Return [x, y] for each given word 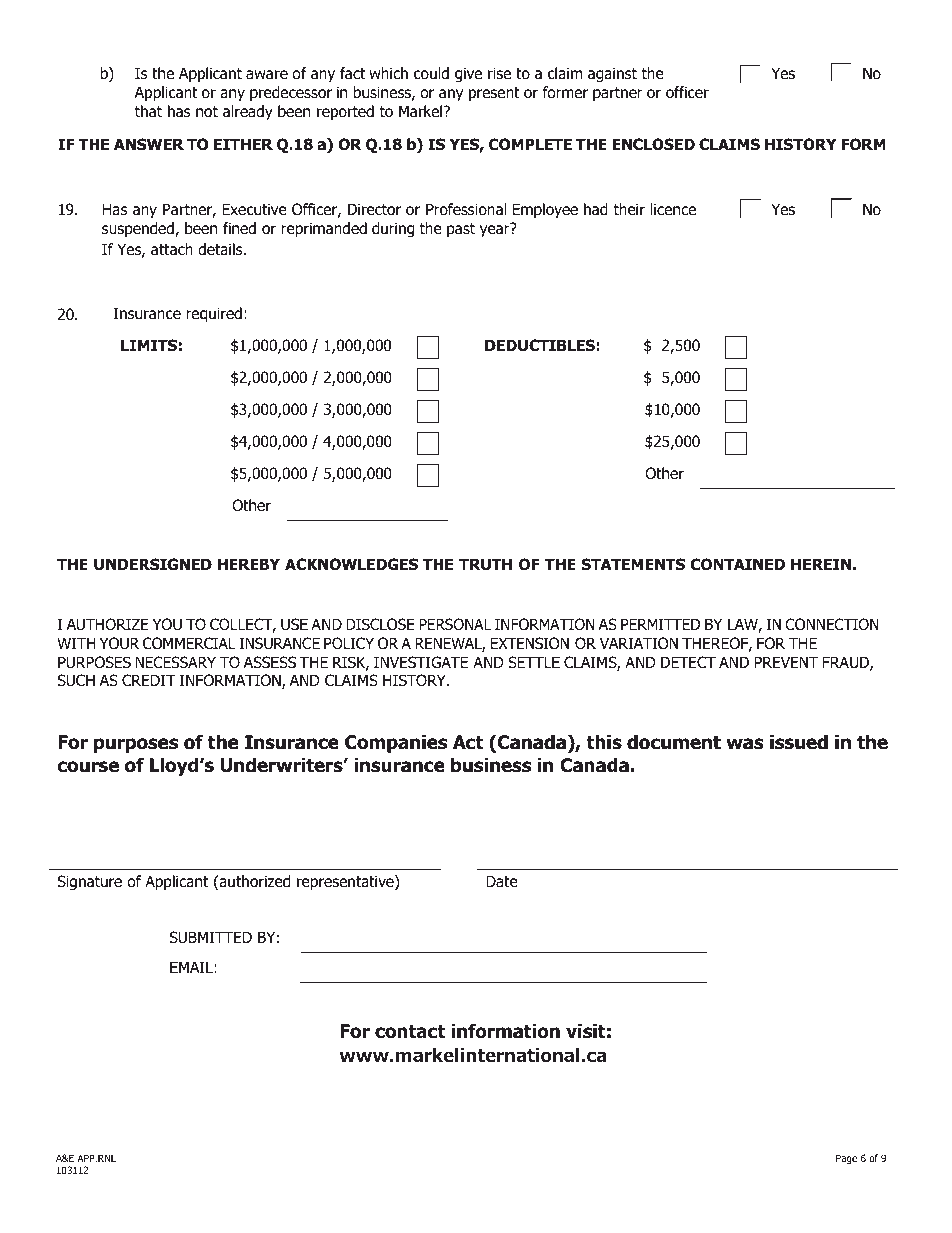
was [745, 744]
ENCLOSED [653, 144]
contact [410, 1032]
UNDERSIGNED [153, 564]
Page [846, 1159]
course [88, 767]
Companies [396, 743]
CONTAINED [737, 564]
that [148, 111]
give [468, 74]
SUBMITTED [211, 937]
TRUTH [485, 564]
